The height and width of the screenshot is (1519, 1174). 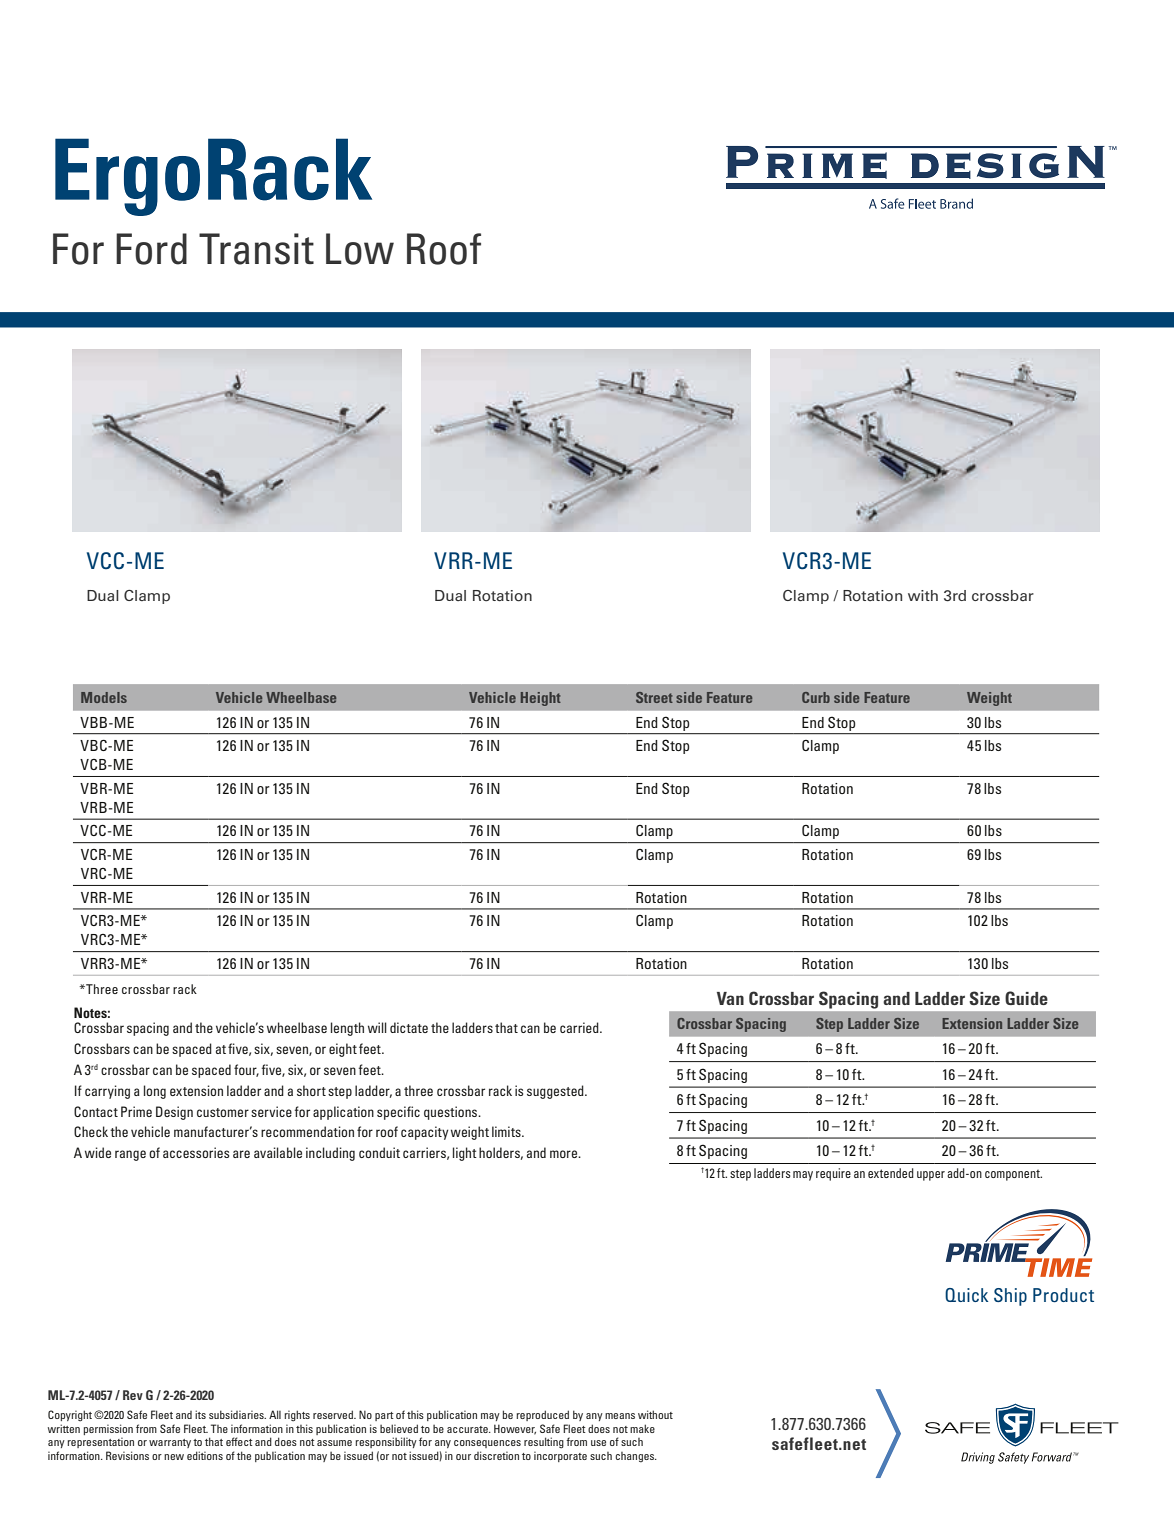 What do you see at coordinates (256, 249) in the screenshot?
I see `Transit` at bounding box center [256, 249].
